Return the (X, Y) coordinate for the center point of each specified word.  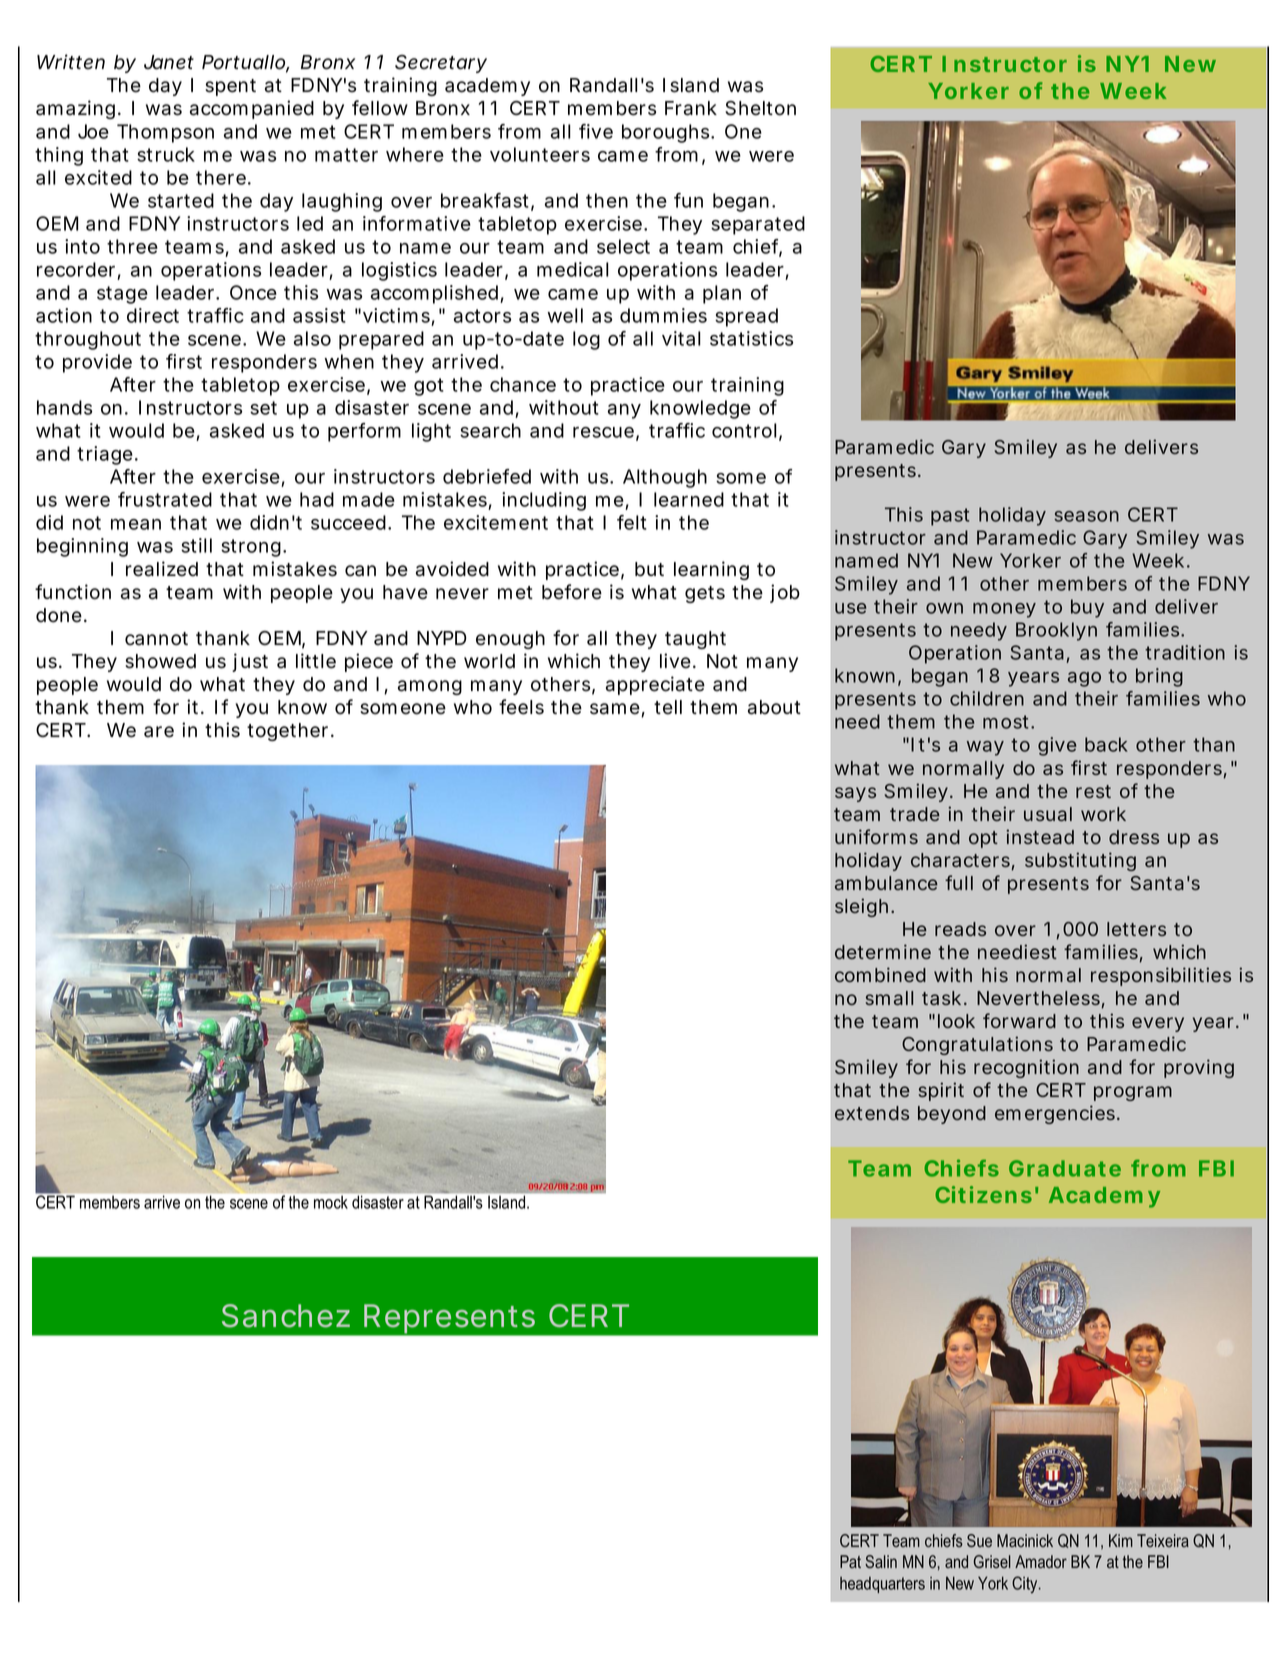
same (616, 710)
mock (331, 1202)
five (596, 131)
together (289, 732)
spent (230, 87)
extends (872, 1113)
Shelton (760, 108)
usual (1048, 814)
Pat (850, 1561)
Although (665, 478)
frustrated (165, 499)
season (1086, 516)
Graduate (1065, 1168)
